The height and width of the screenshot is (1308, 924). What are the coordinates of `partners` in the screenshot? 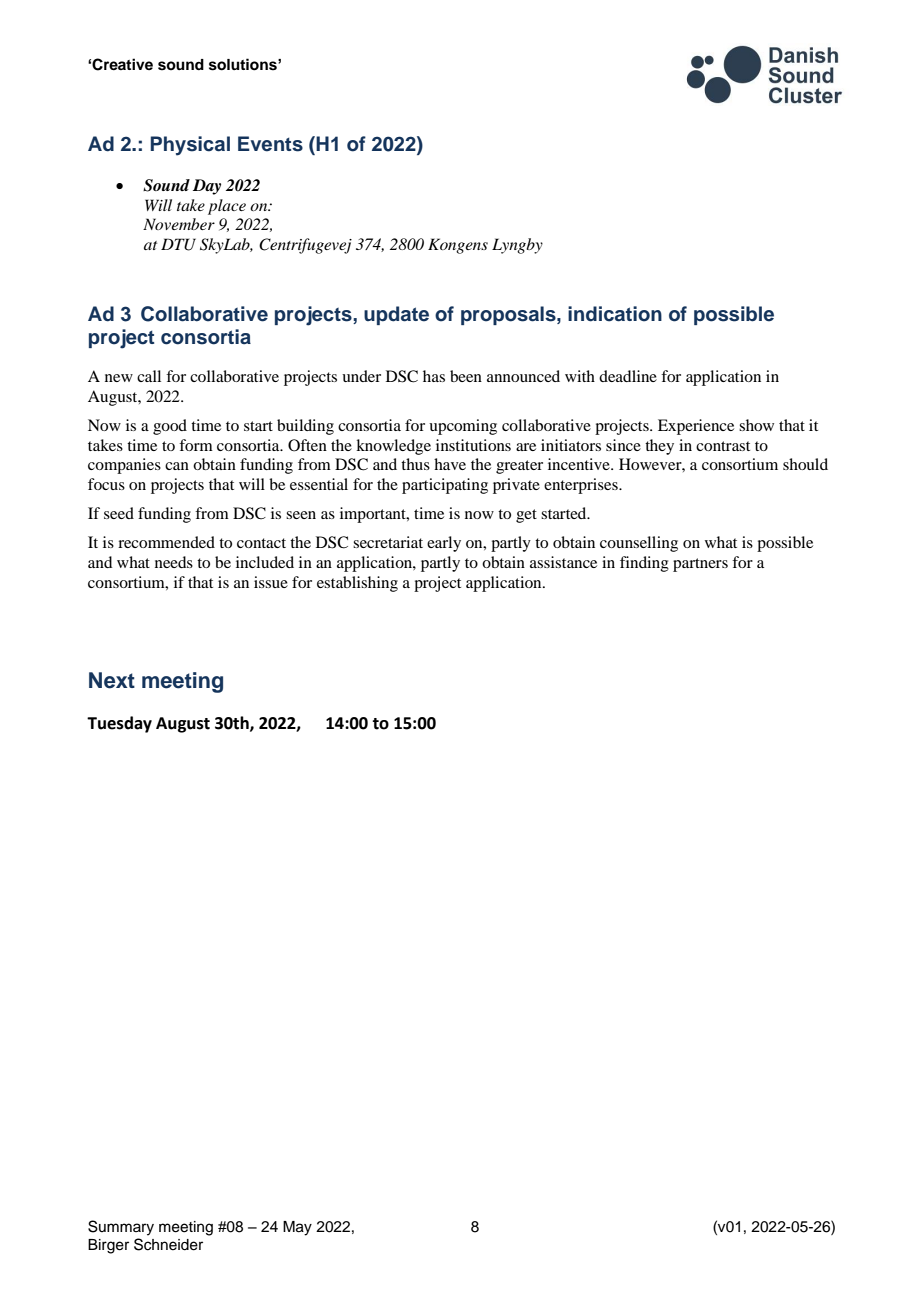 It's located at (700, 565).
